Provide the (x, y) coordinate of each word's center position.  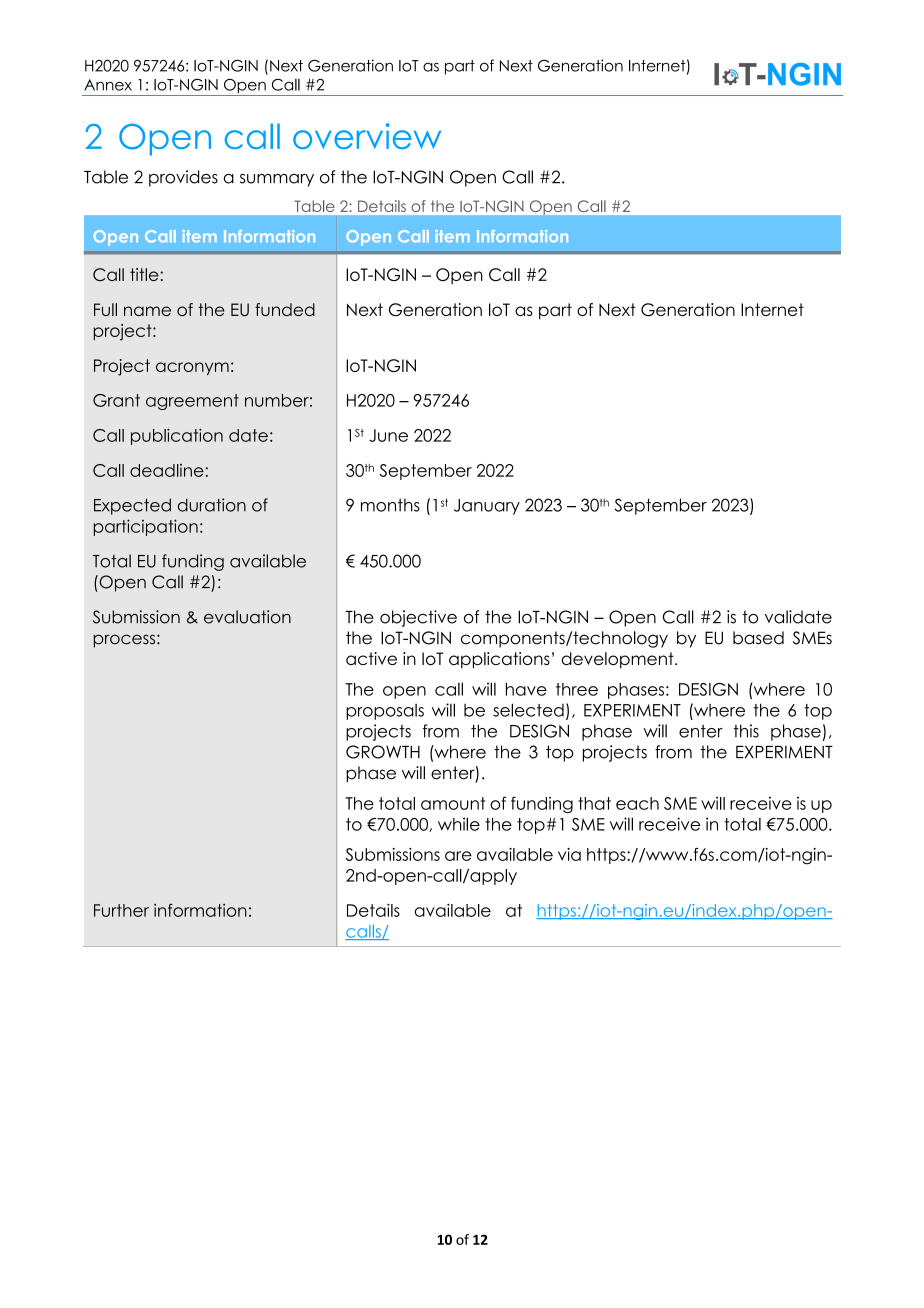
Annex (108, 85)
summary (277, 180)
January (487, 507)
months (390, 505)
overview (367, 136)
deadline (167, 470)
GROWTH (383, 752)
